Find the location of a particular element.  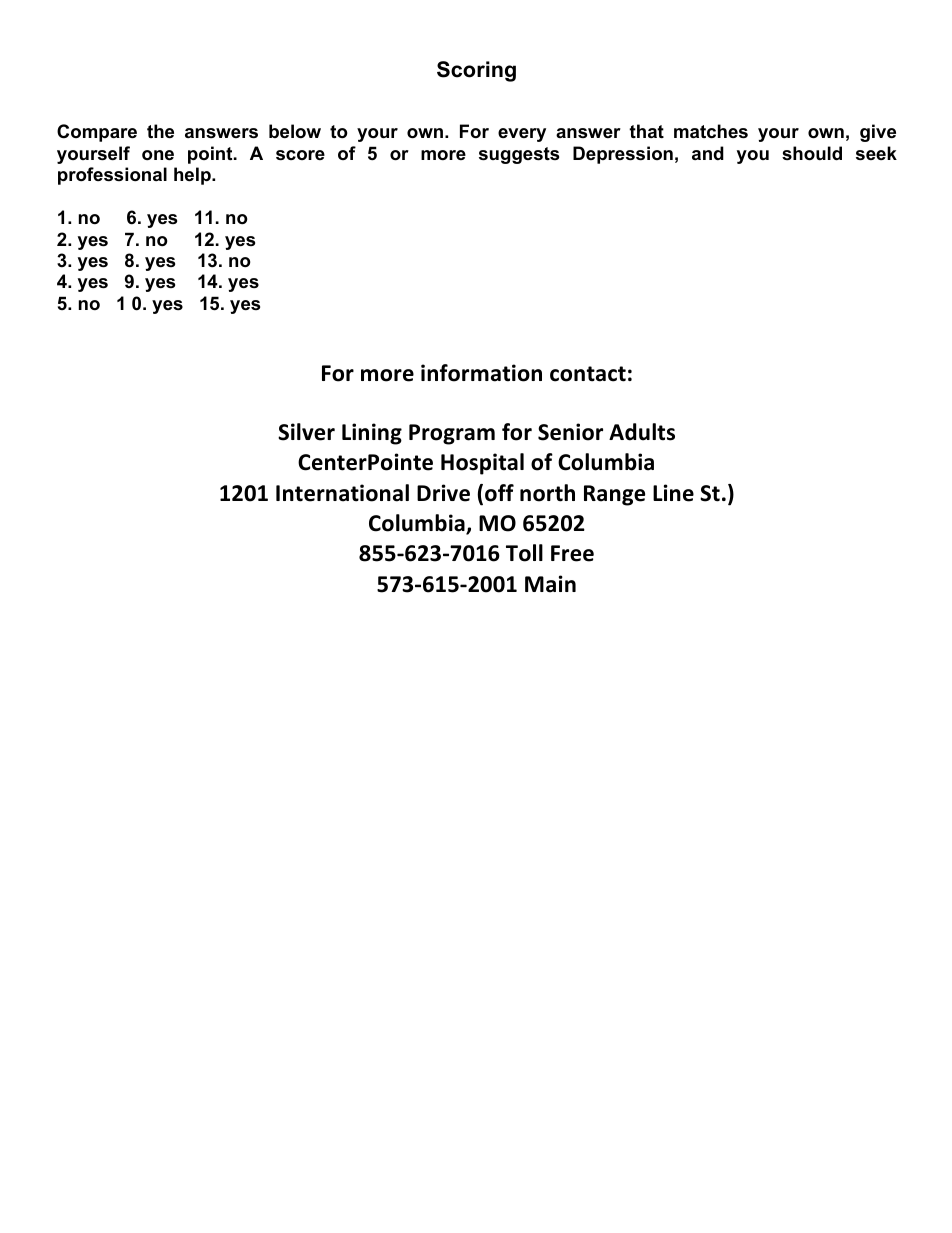

suggests is located at coordinates (519, 155).
